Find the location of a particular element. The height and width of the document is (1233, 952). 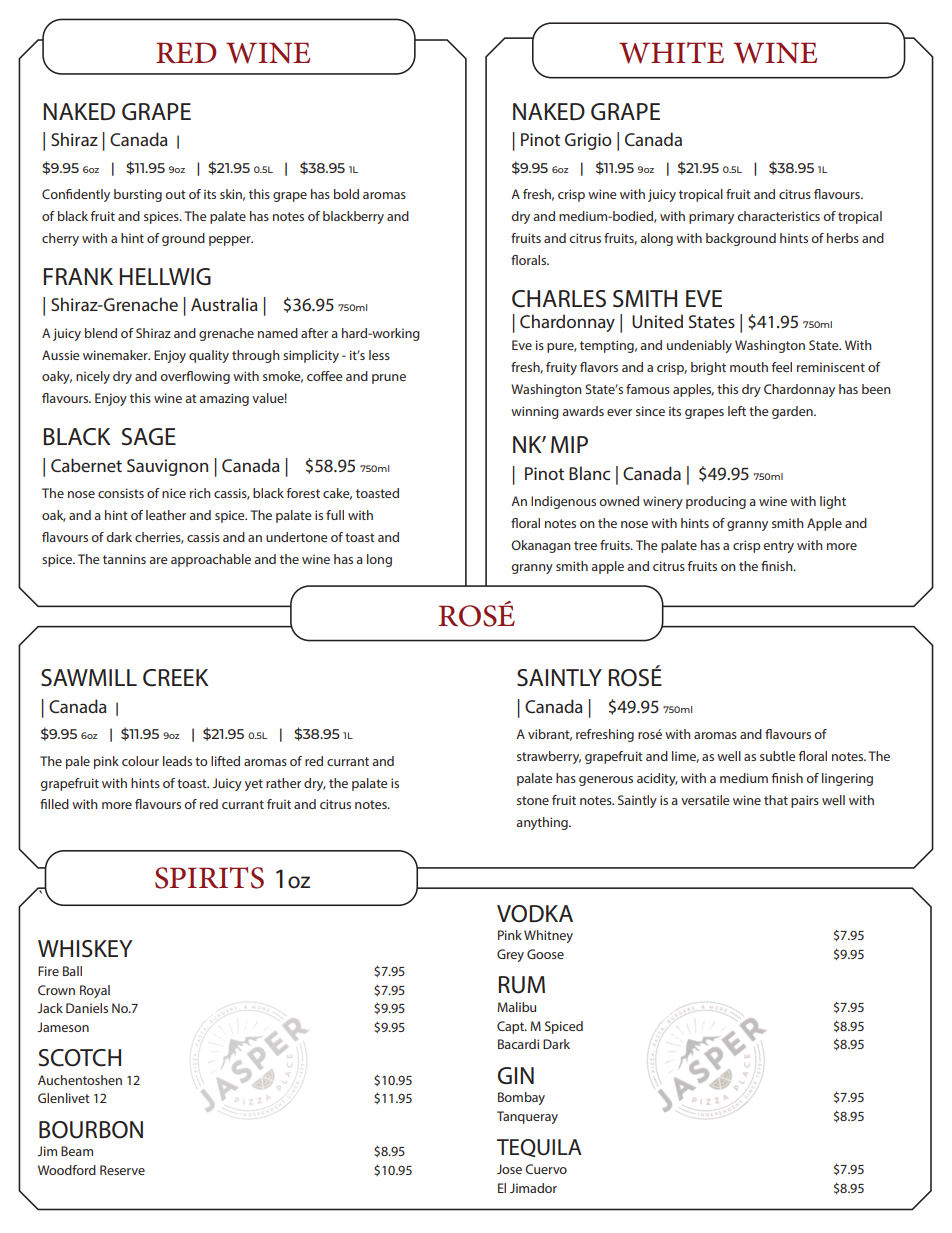

bursting is located at coordinates (138, 195).
